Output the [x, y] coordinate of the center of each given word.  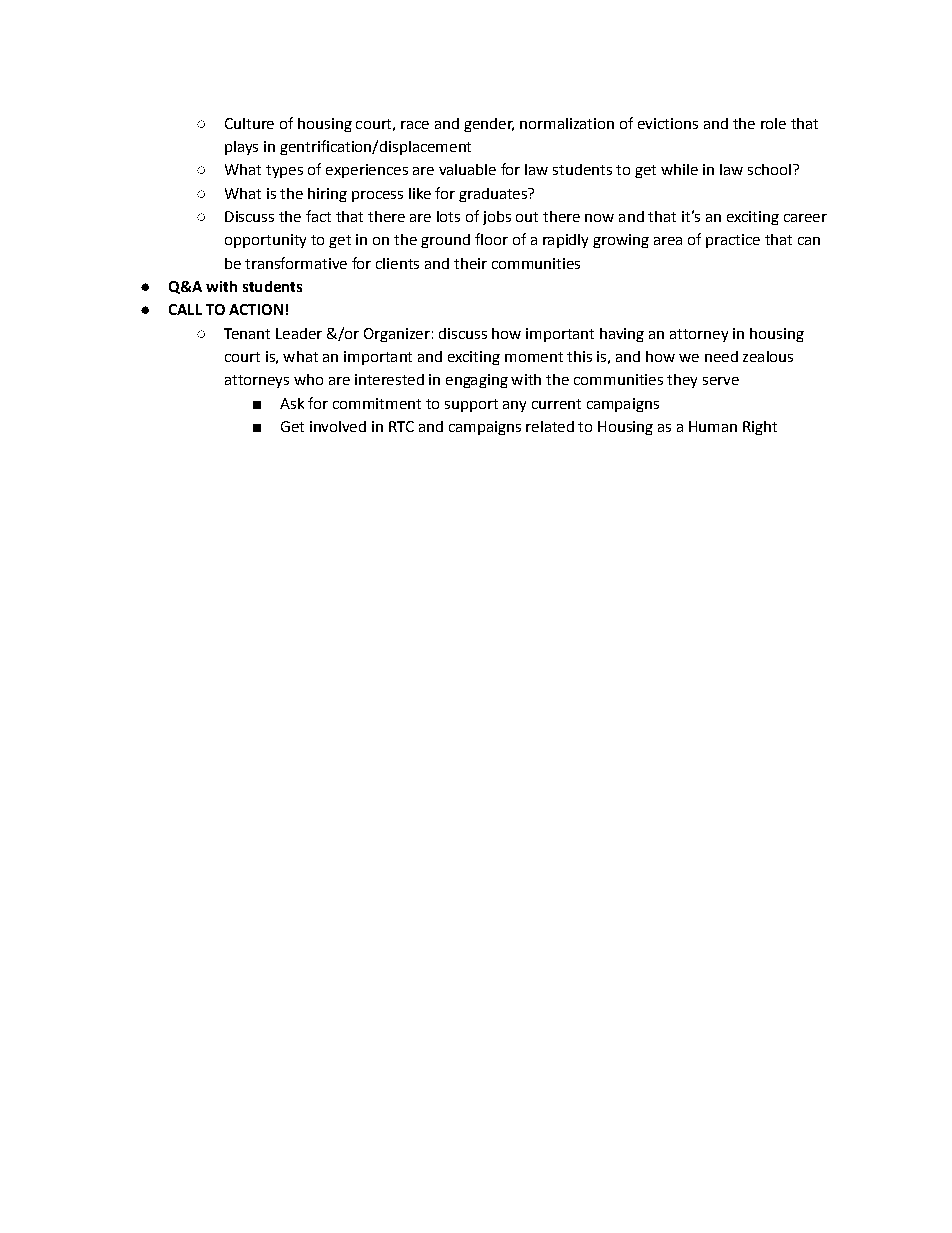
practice [733, 241]
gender [489, 125]
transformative [296, 263]
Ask [292, 403]
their [470, 263]
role [773, 123]
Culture [249, 123]
